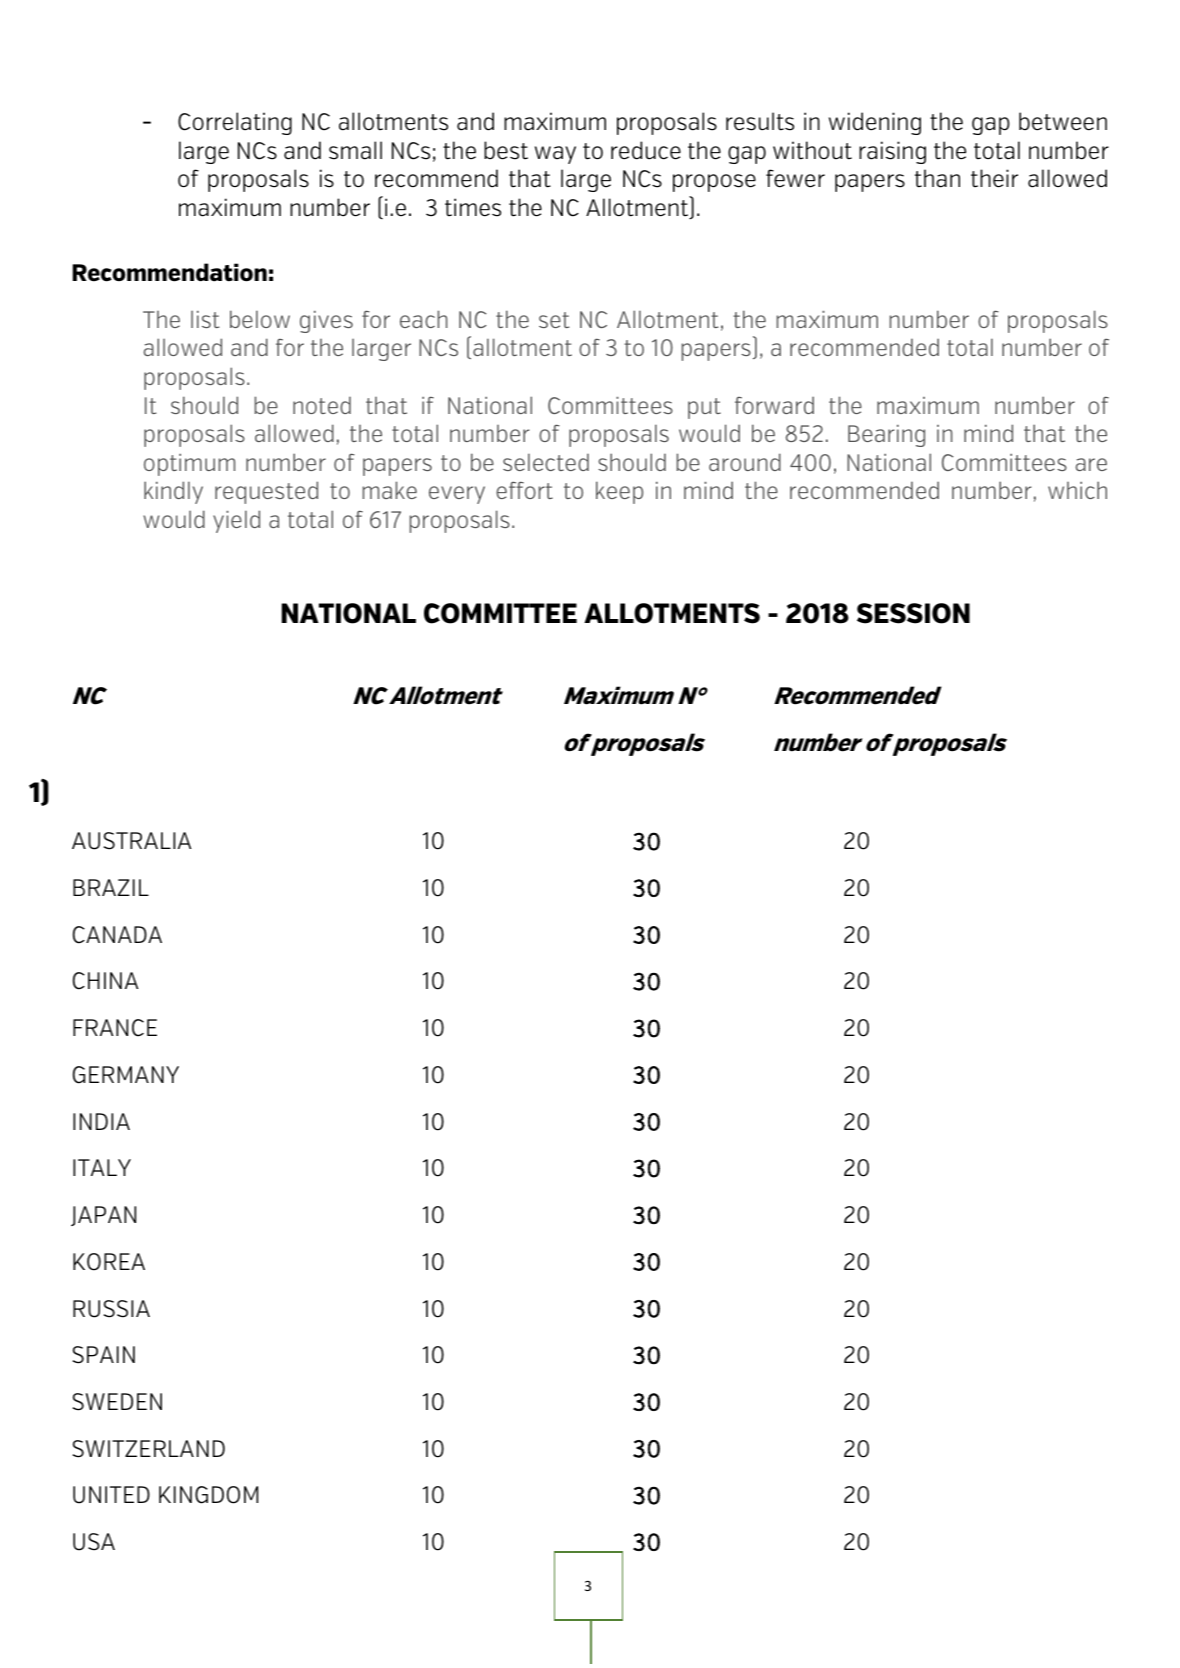 The width and height of the page is (1180, 1668). Describe the element at coordinates (994, 178) in the page. I see `their` at that location.
